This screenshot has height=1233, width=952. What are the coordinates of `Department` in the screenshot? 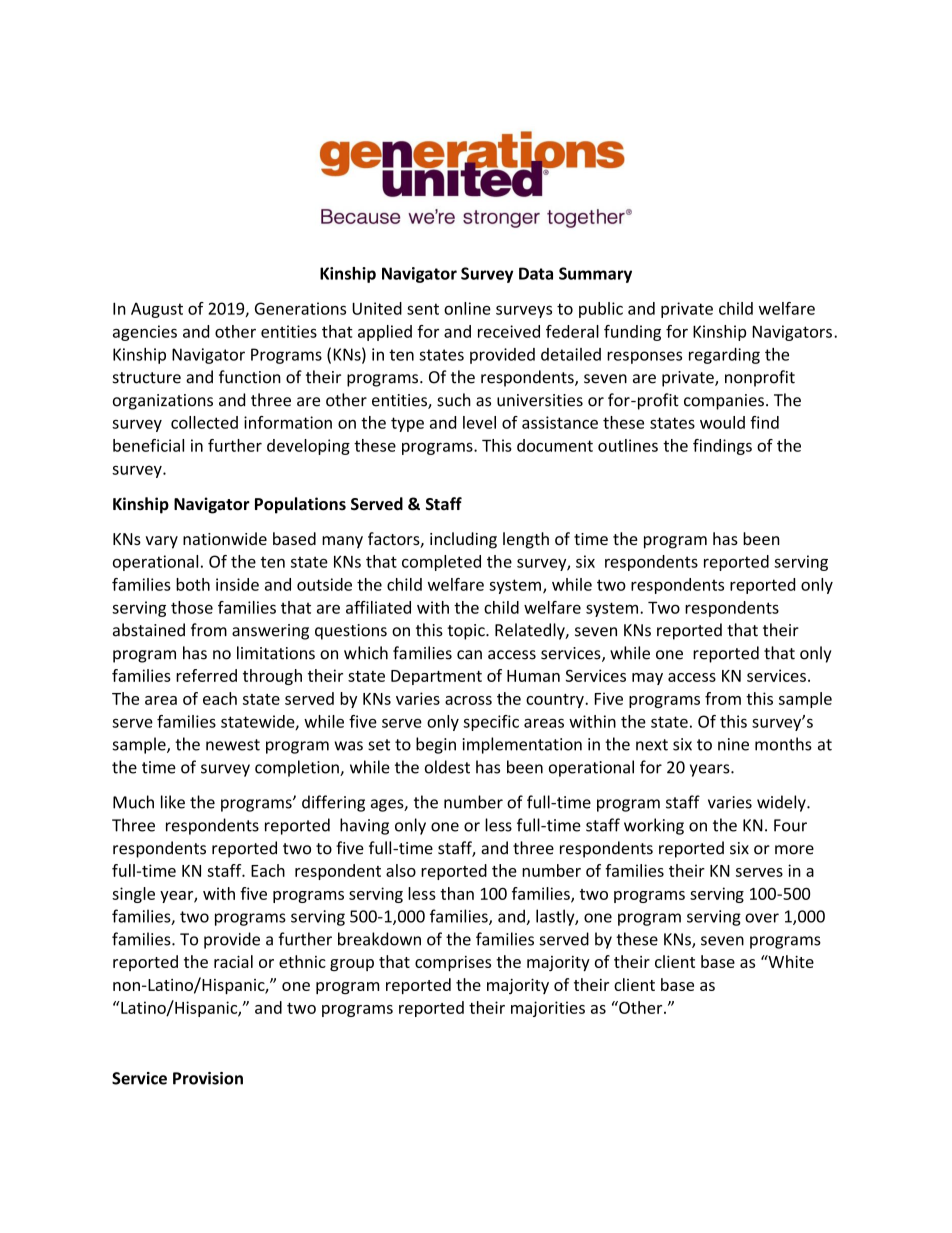 It's located at (436, 677).
